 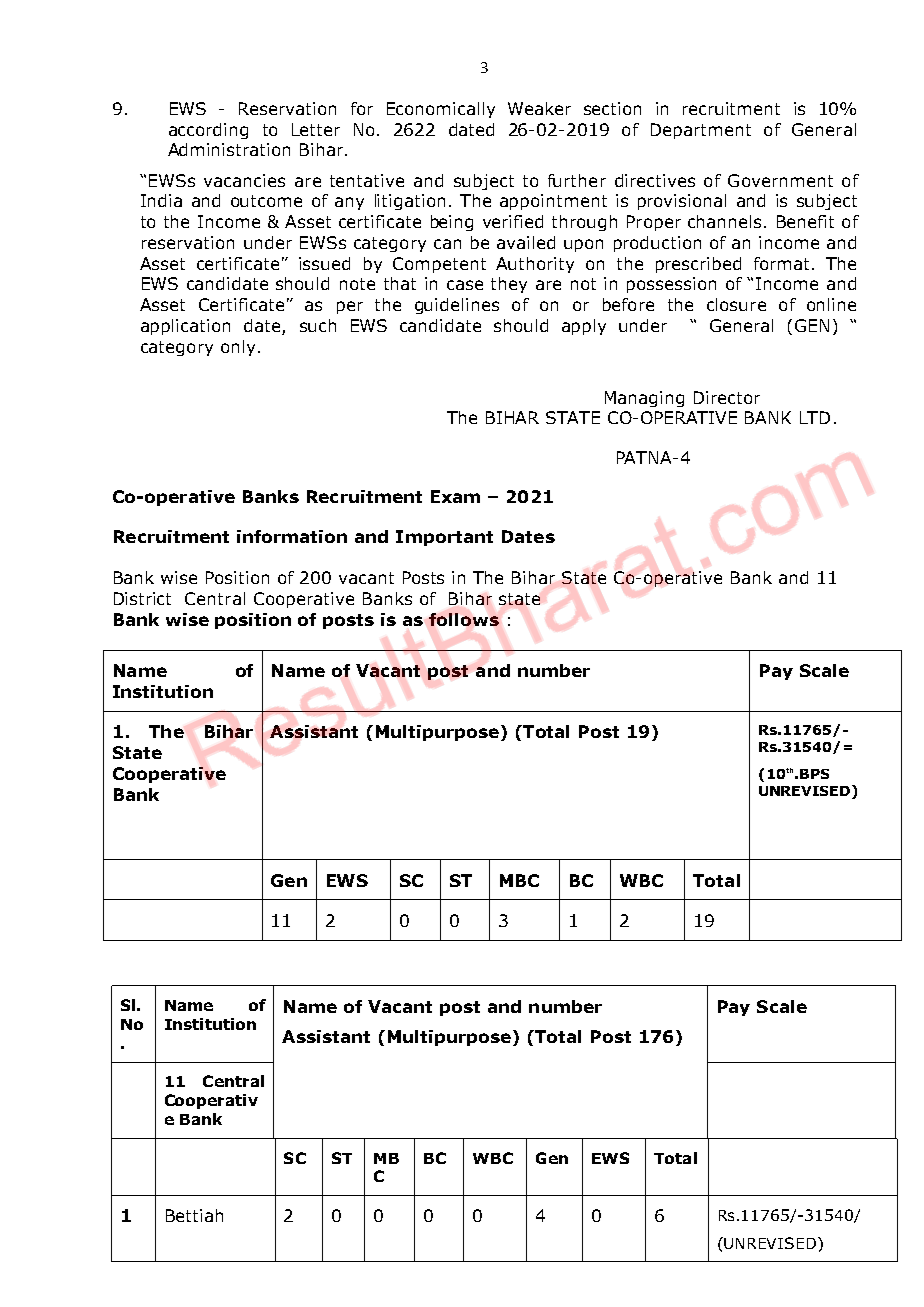 What do you see at coordinates (444, 538) in the page?
I see `Important` at bounding box center [444, 538].
